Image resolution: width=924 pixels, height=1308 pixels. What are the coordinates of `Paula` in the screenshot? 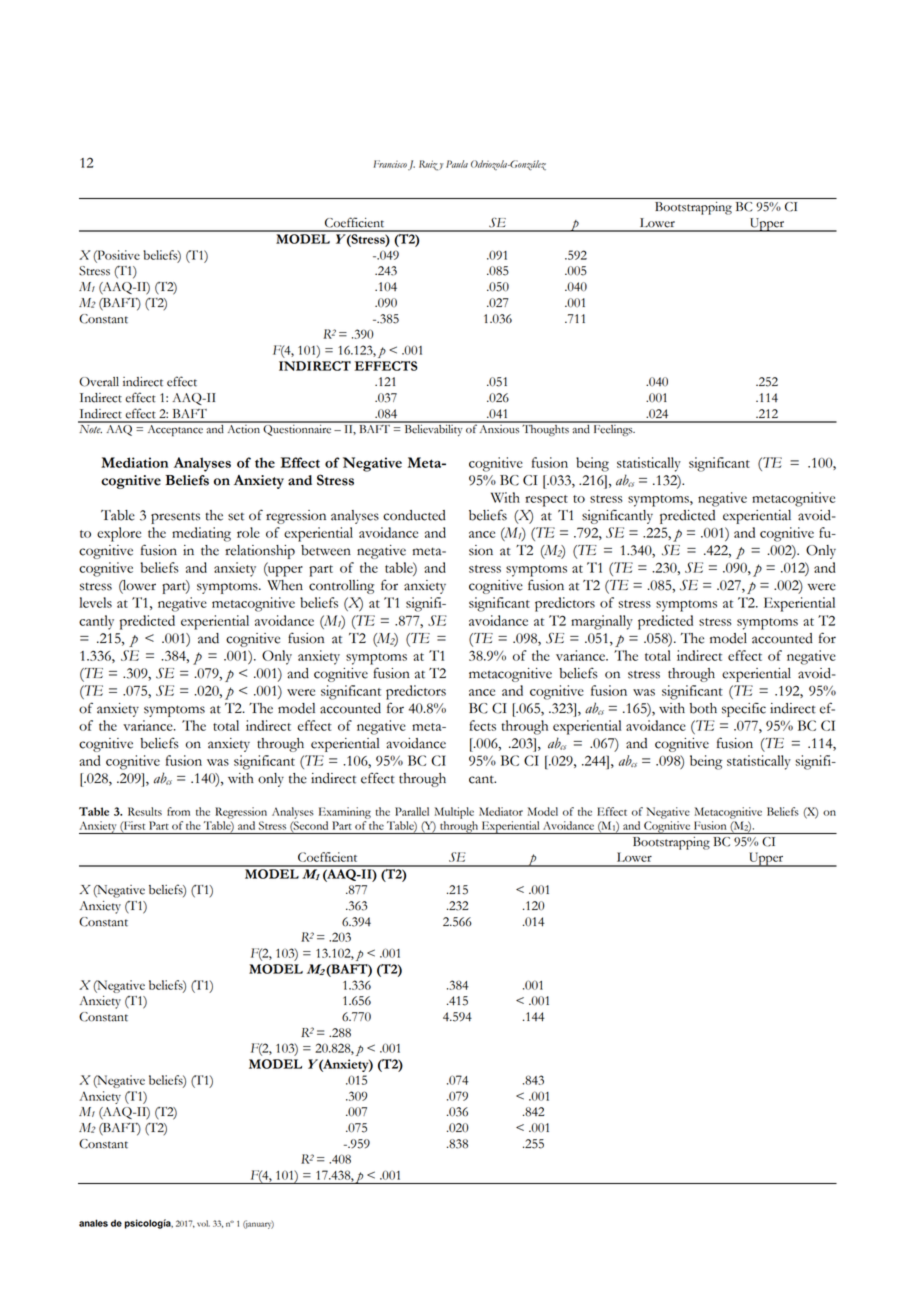 It's located at (457, 164).
